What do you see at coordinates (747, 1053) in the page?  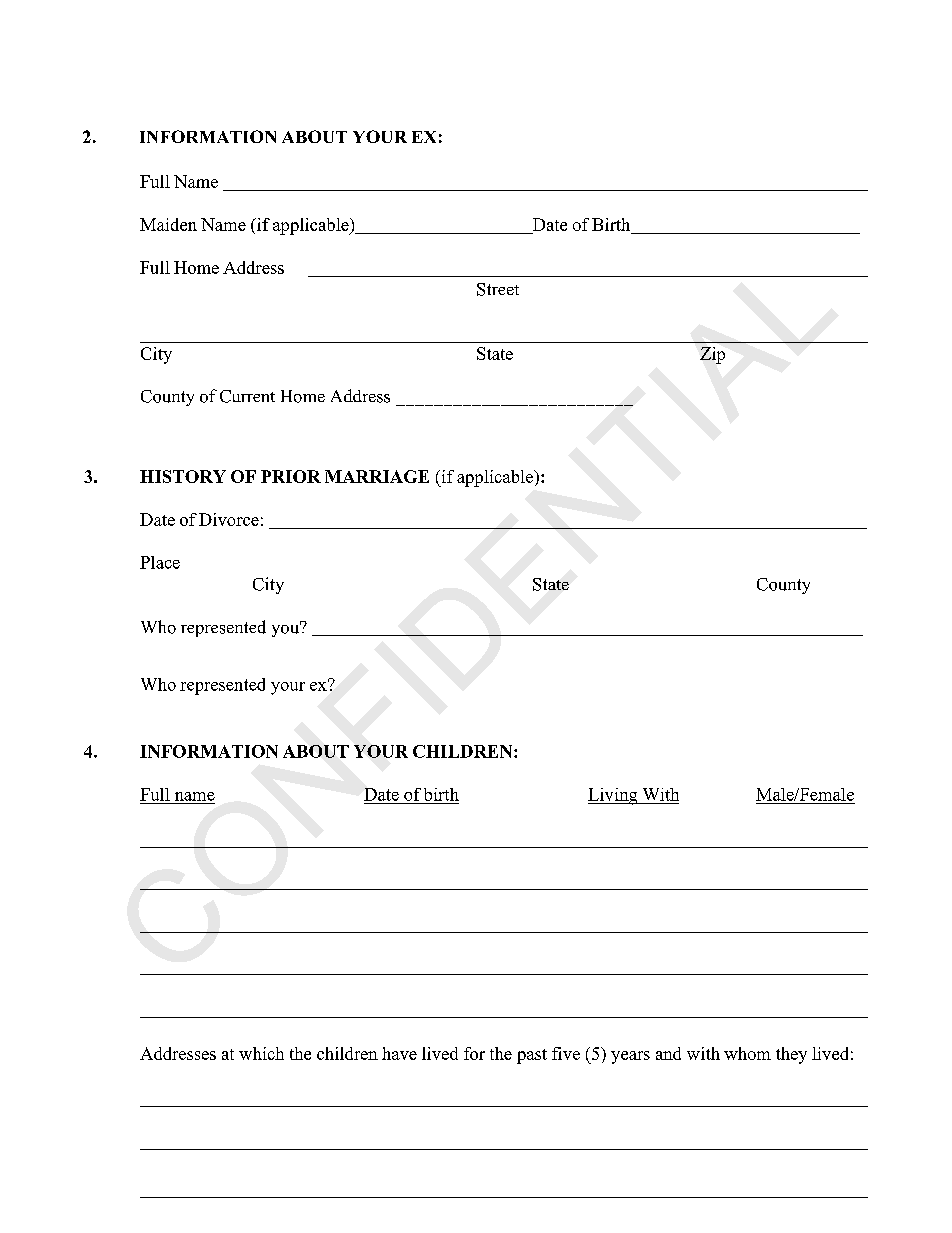 I see `whom` at bounding box center [747, 1053].
